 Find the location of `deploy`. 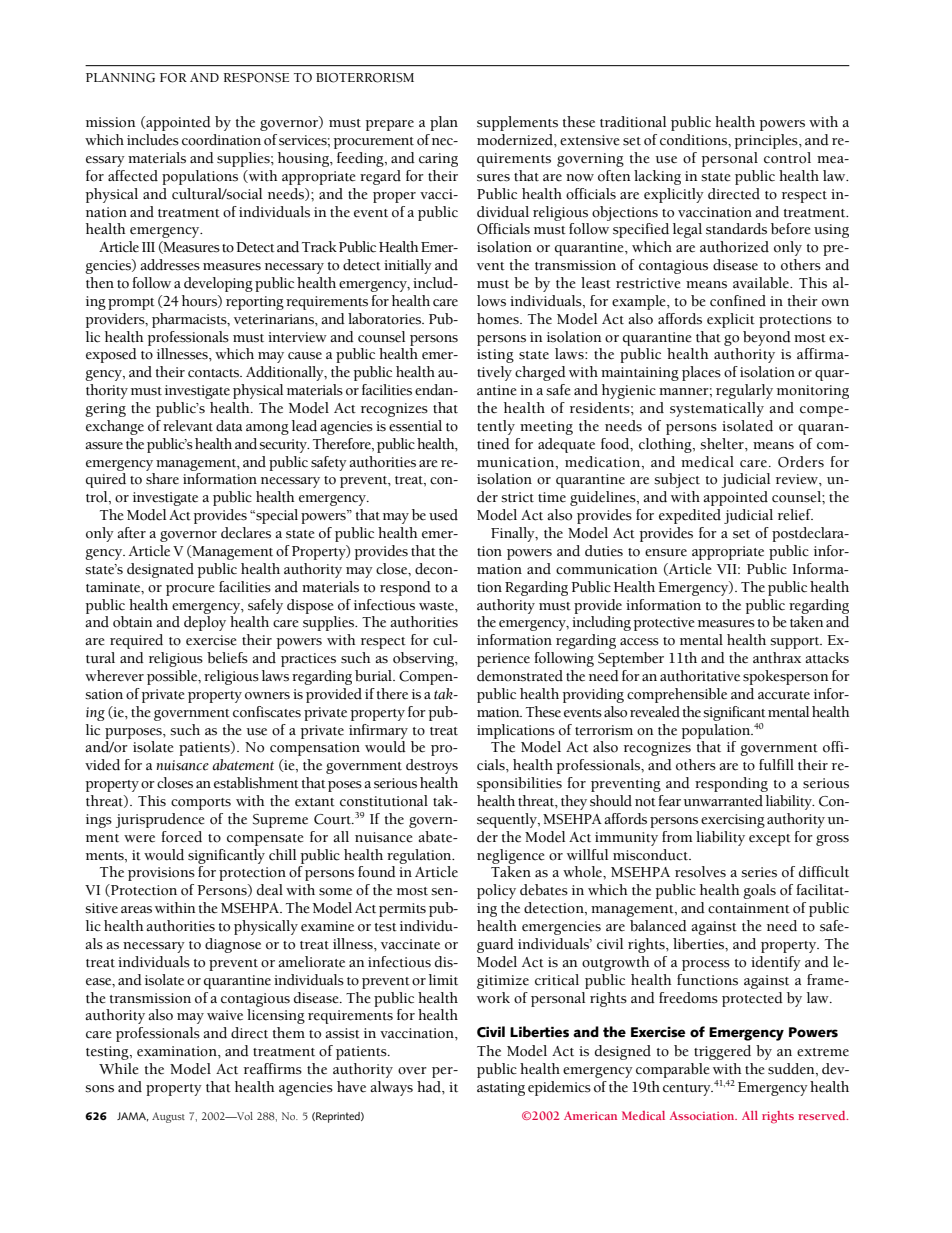

deploy is located at coordinates (205, 623).
